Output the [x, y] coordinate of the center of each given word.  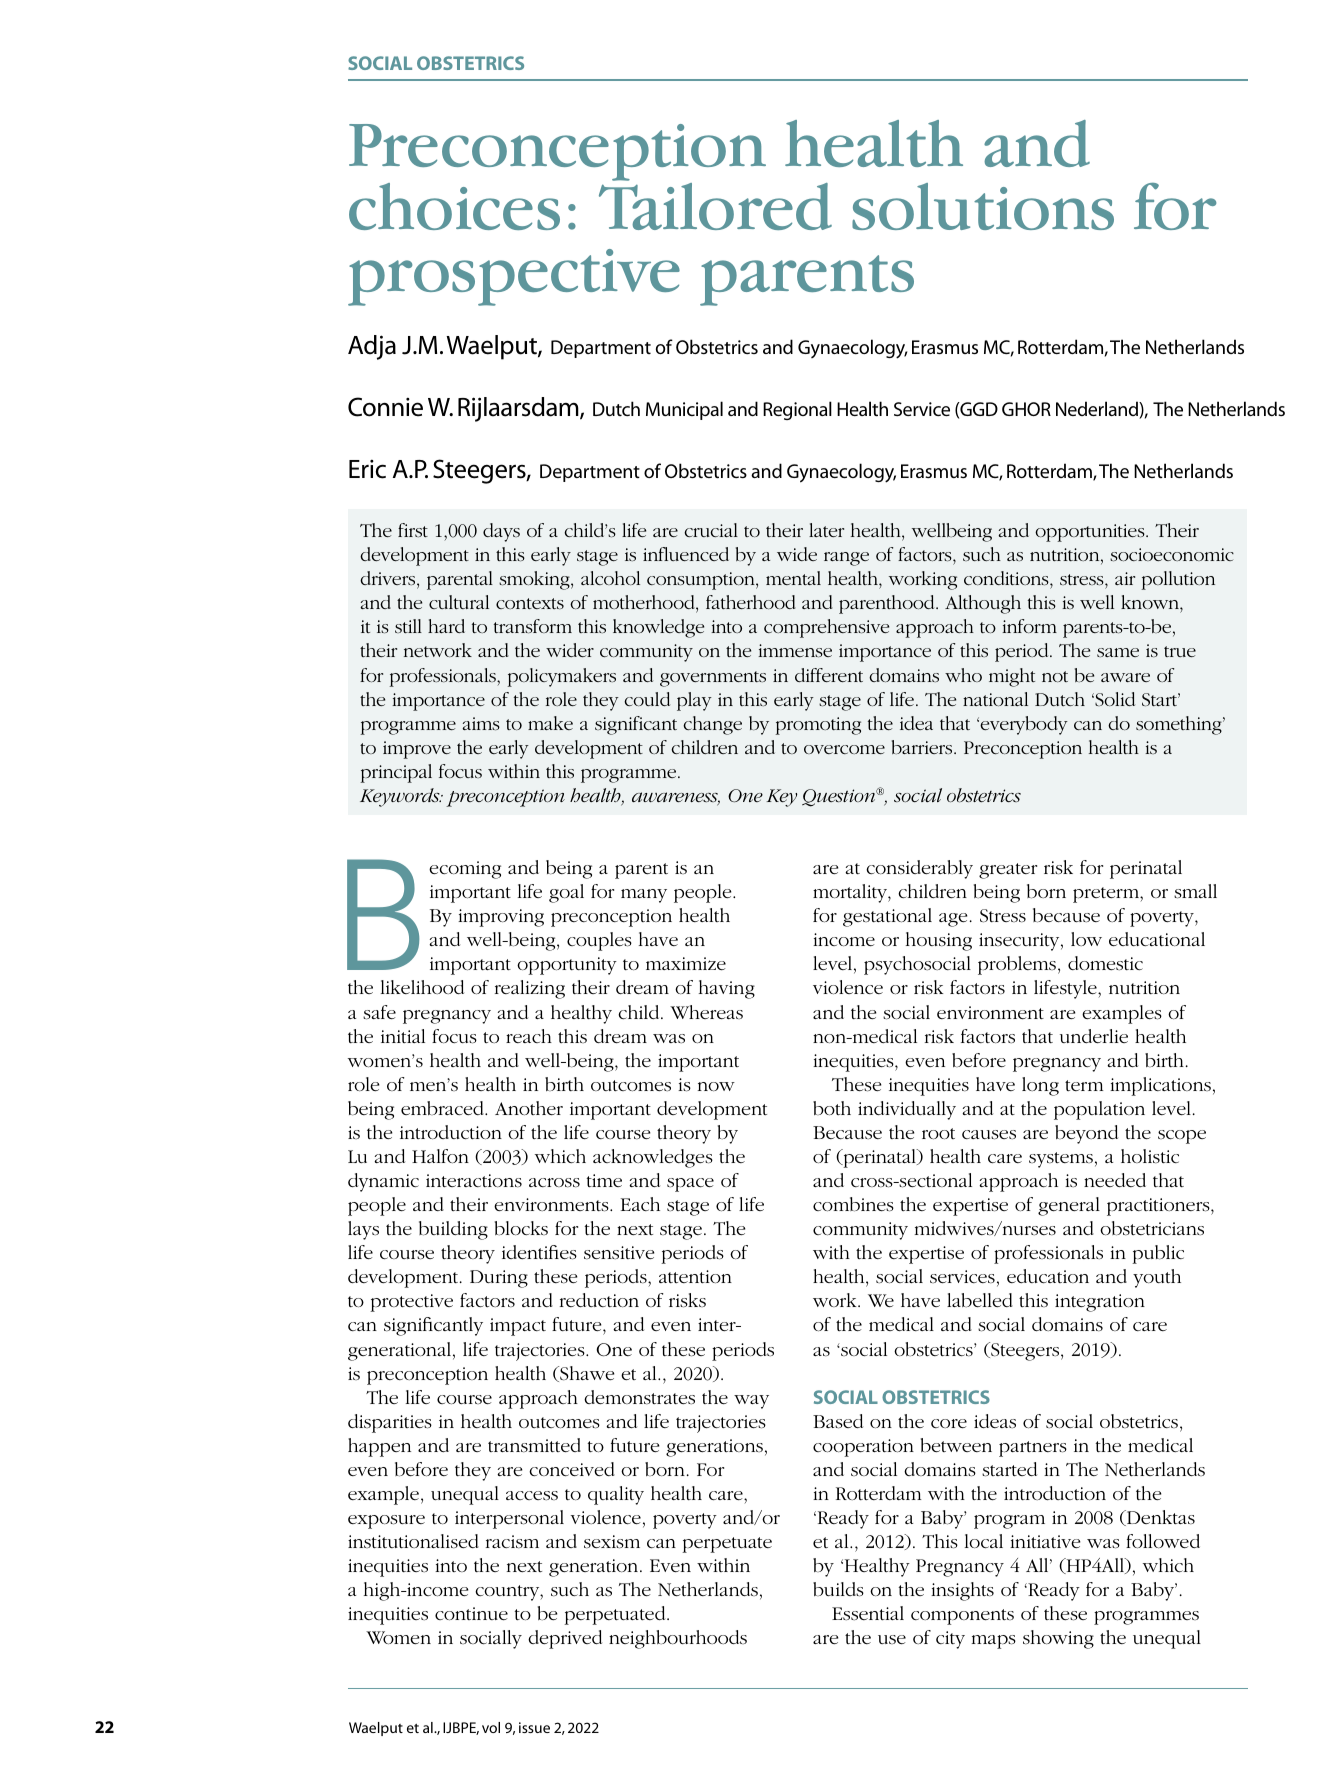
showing [1058, 1639]
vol [491, 1727]
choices [454, 206]
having [727, 989]
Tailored [715, 205]
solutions [983, 206]
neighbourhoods [678, 1639]
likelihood [422, 987]
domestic [1105, 963]
